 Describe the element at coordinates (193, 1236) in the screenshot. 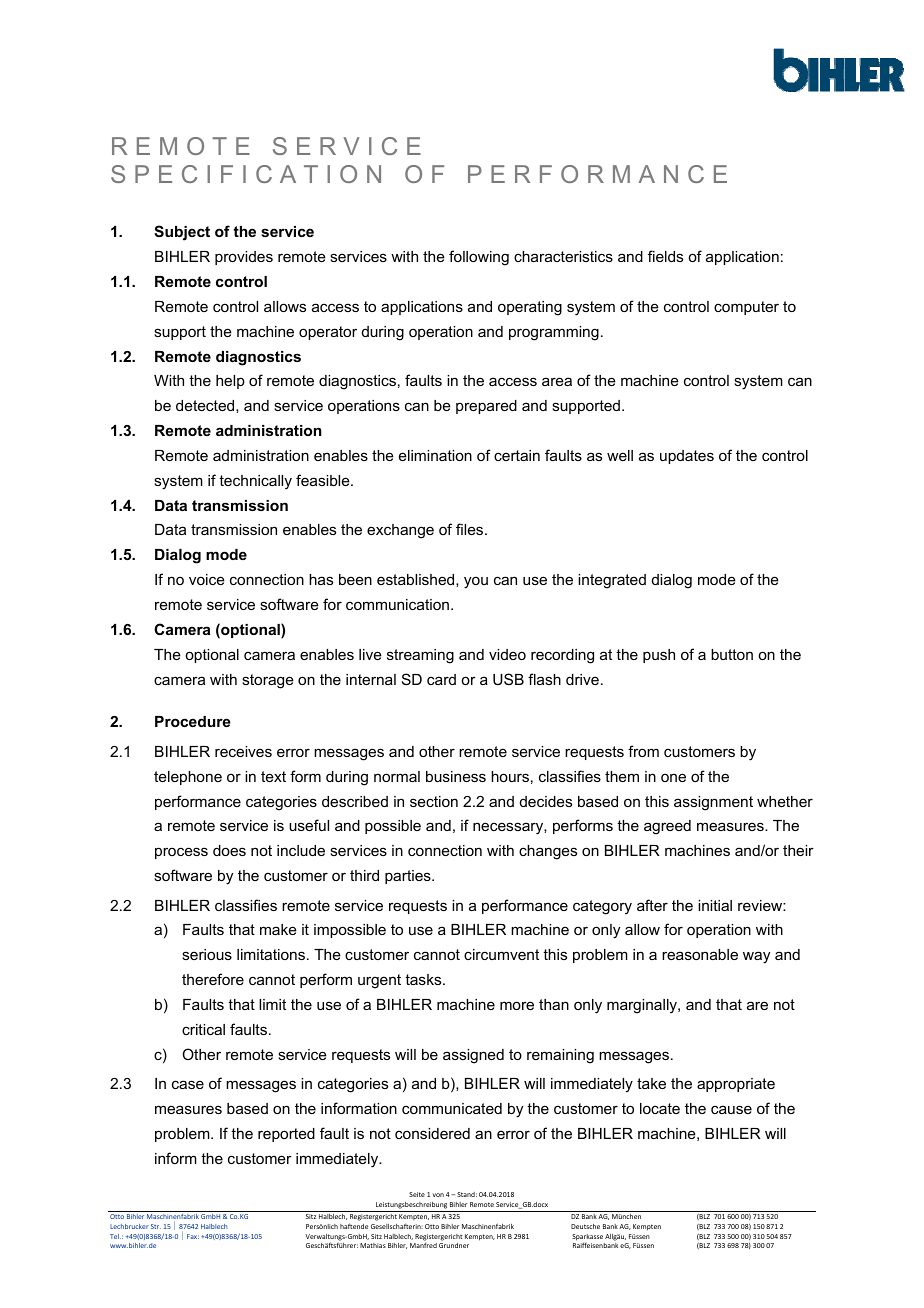

I see `Fax` at that location.
